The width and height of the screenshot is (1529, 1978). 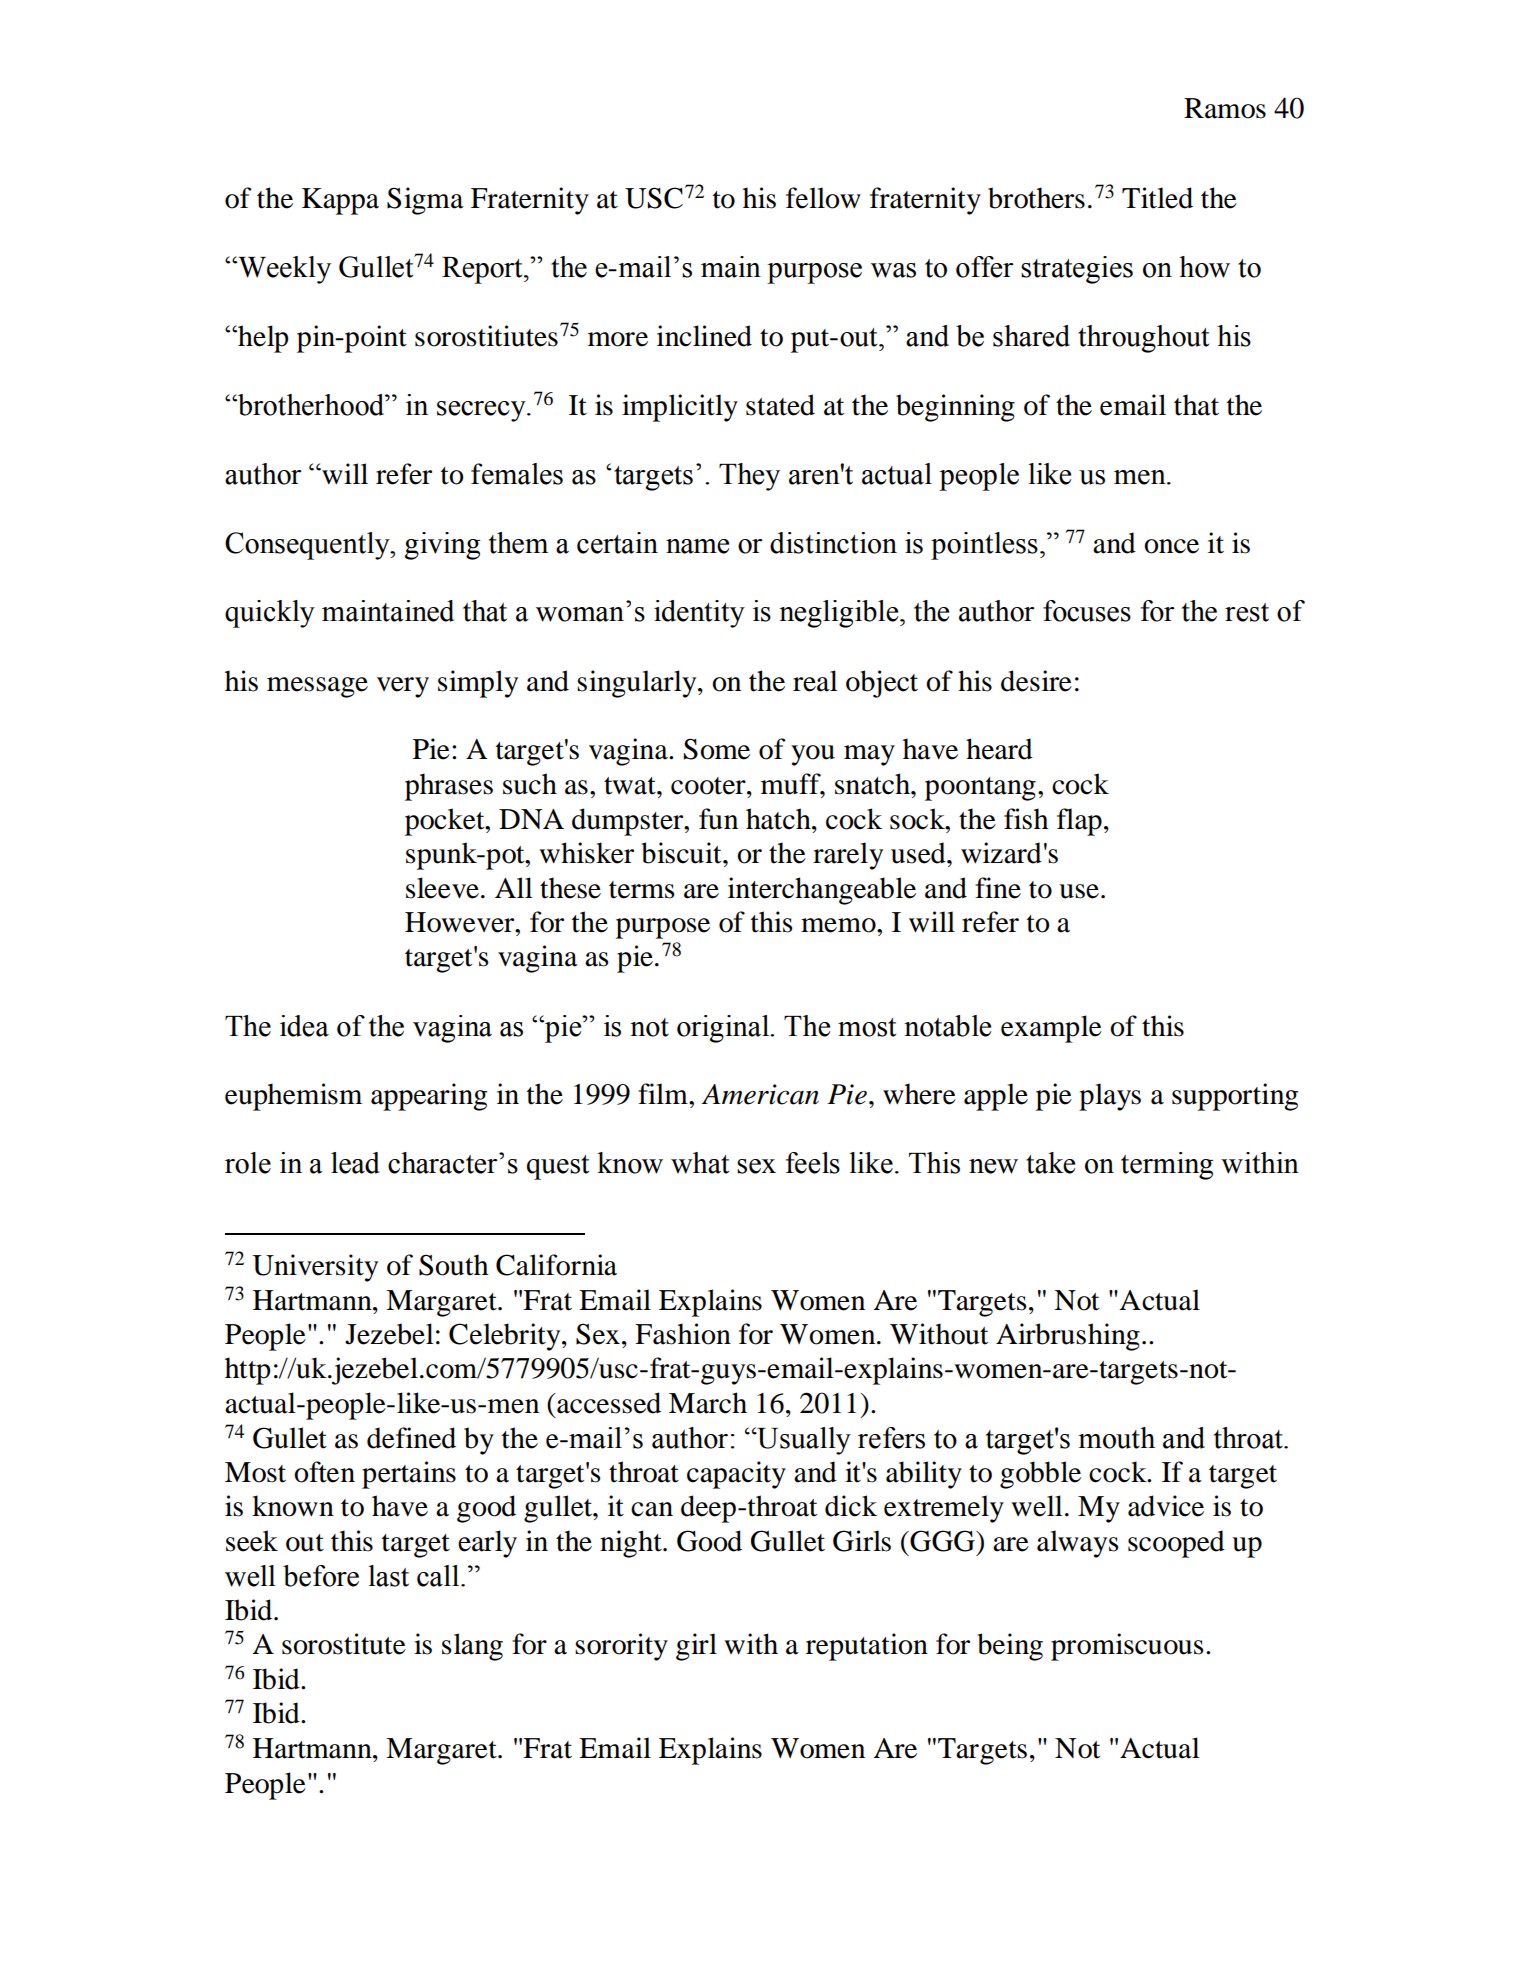 I want to click on flap, so click(x=1079, y=822).
